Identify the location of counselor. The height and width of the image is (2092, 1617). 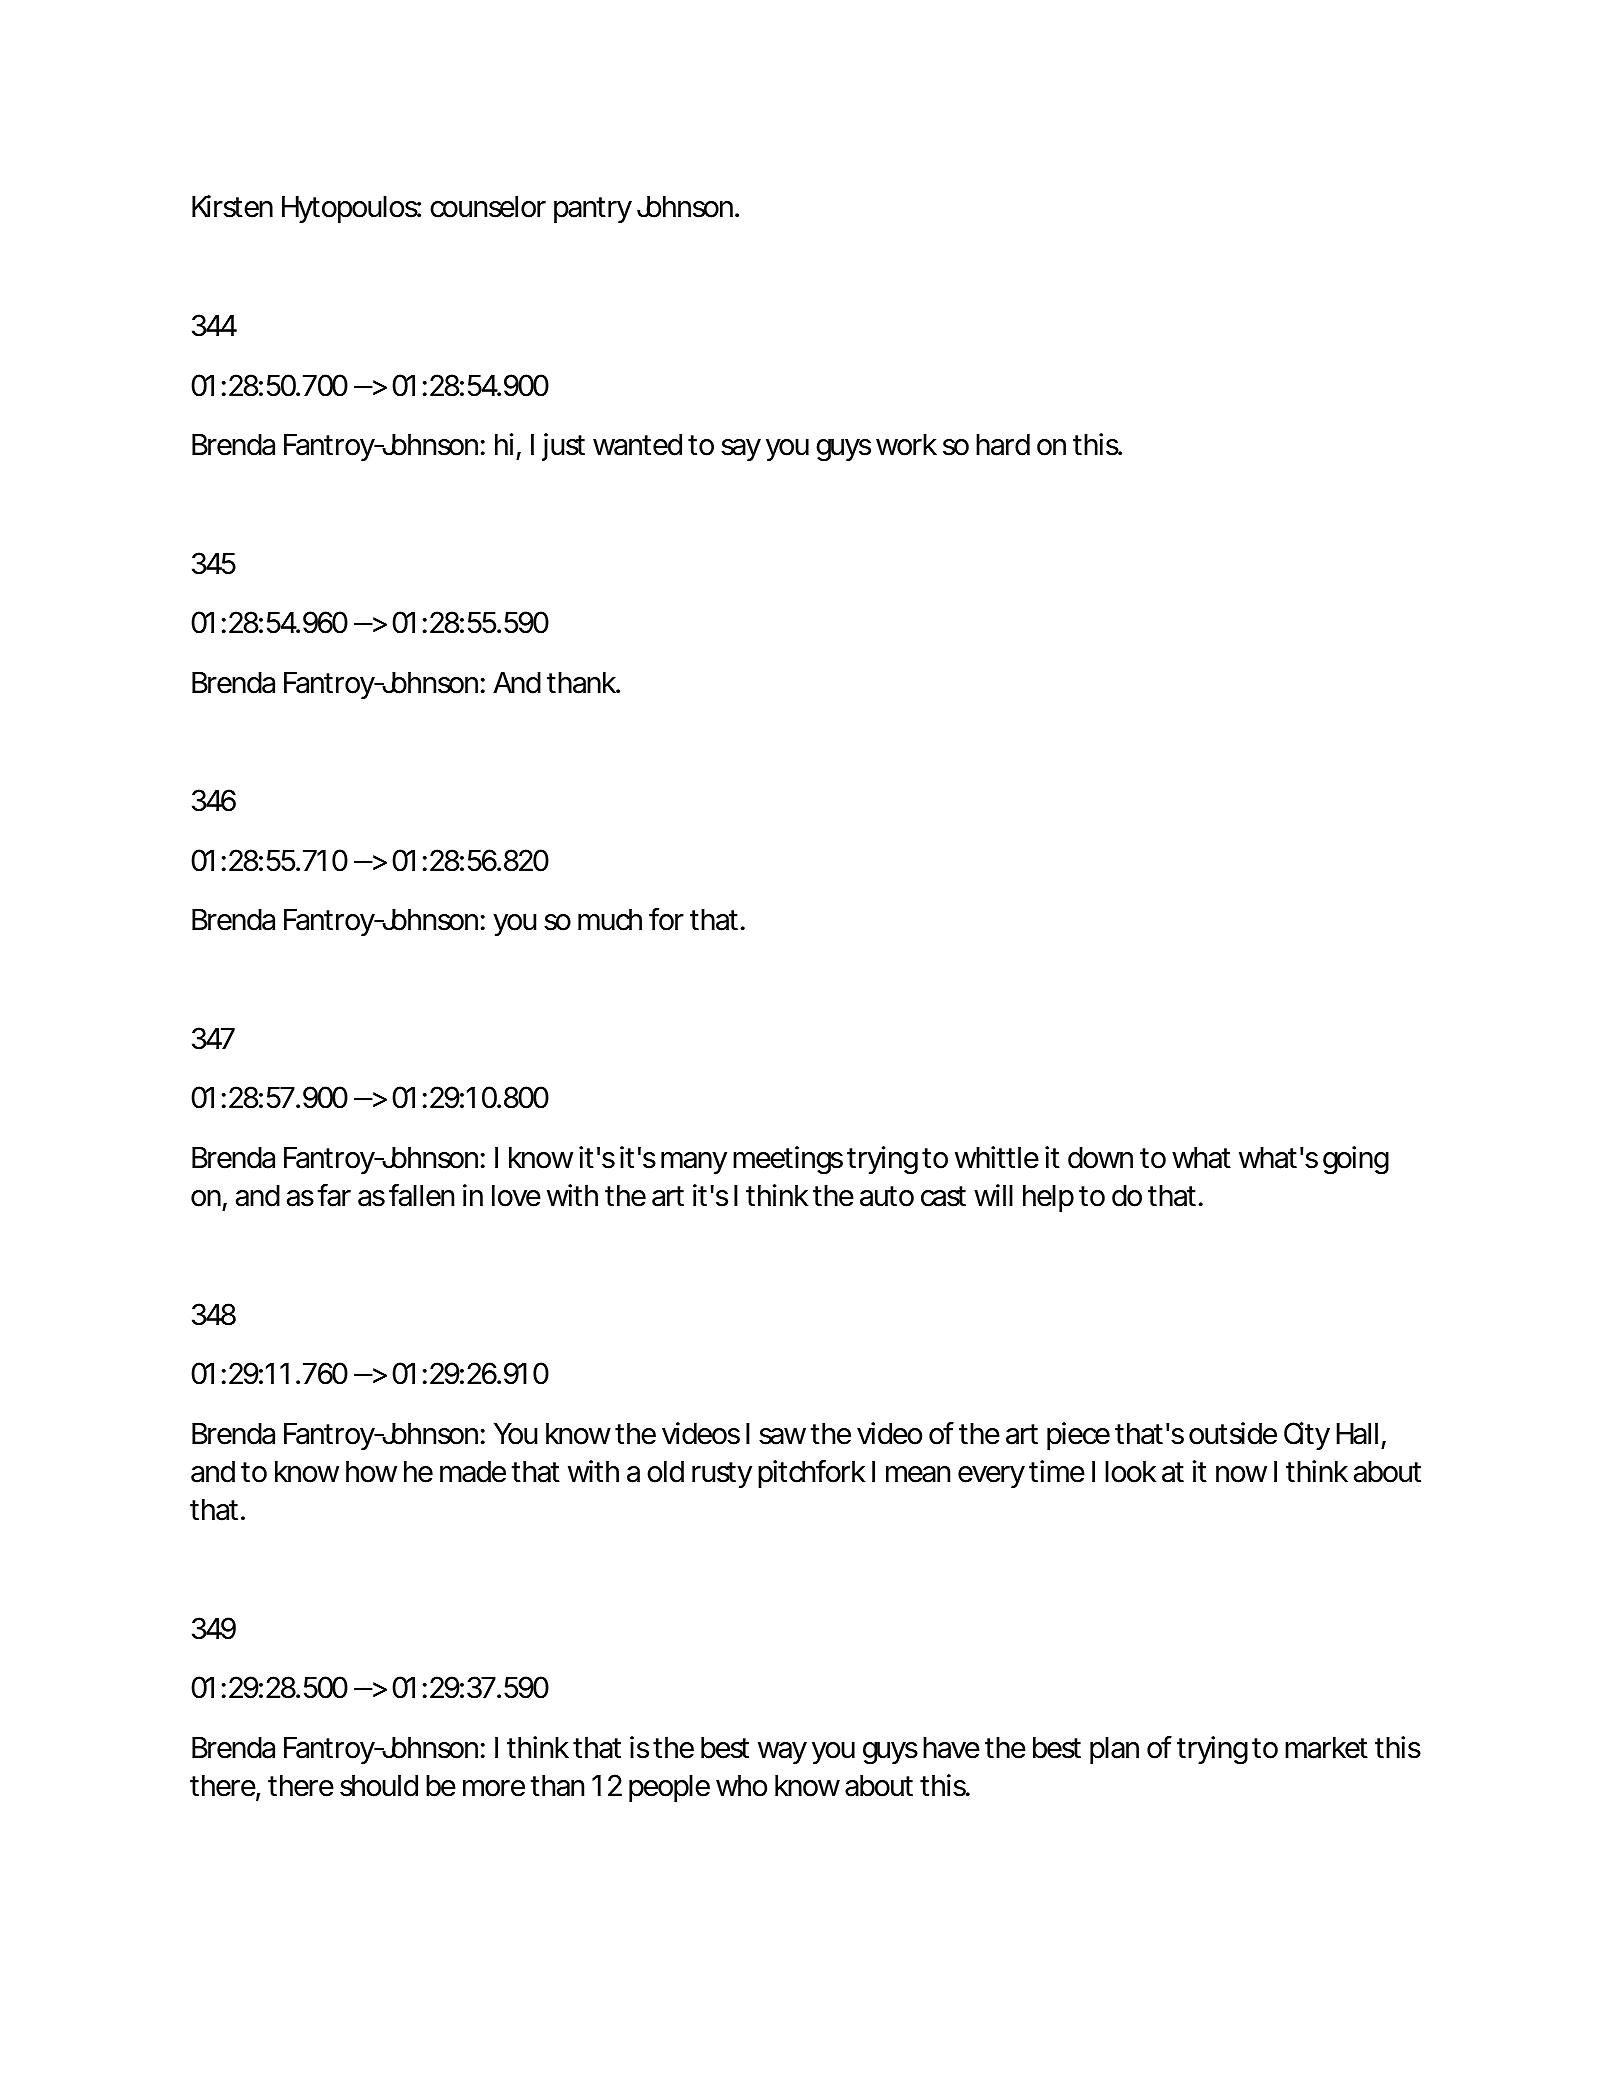
(488, 207).
